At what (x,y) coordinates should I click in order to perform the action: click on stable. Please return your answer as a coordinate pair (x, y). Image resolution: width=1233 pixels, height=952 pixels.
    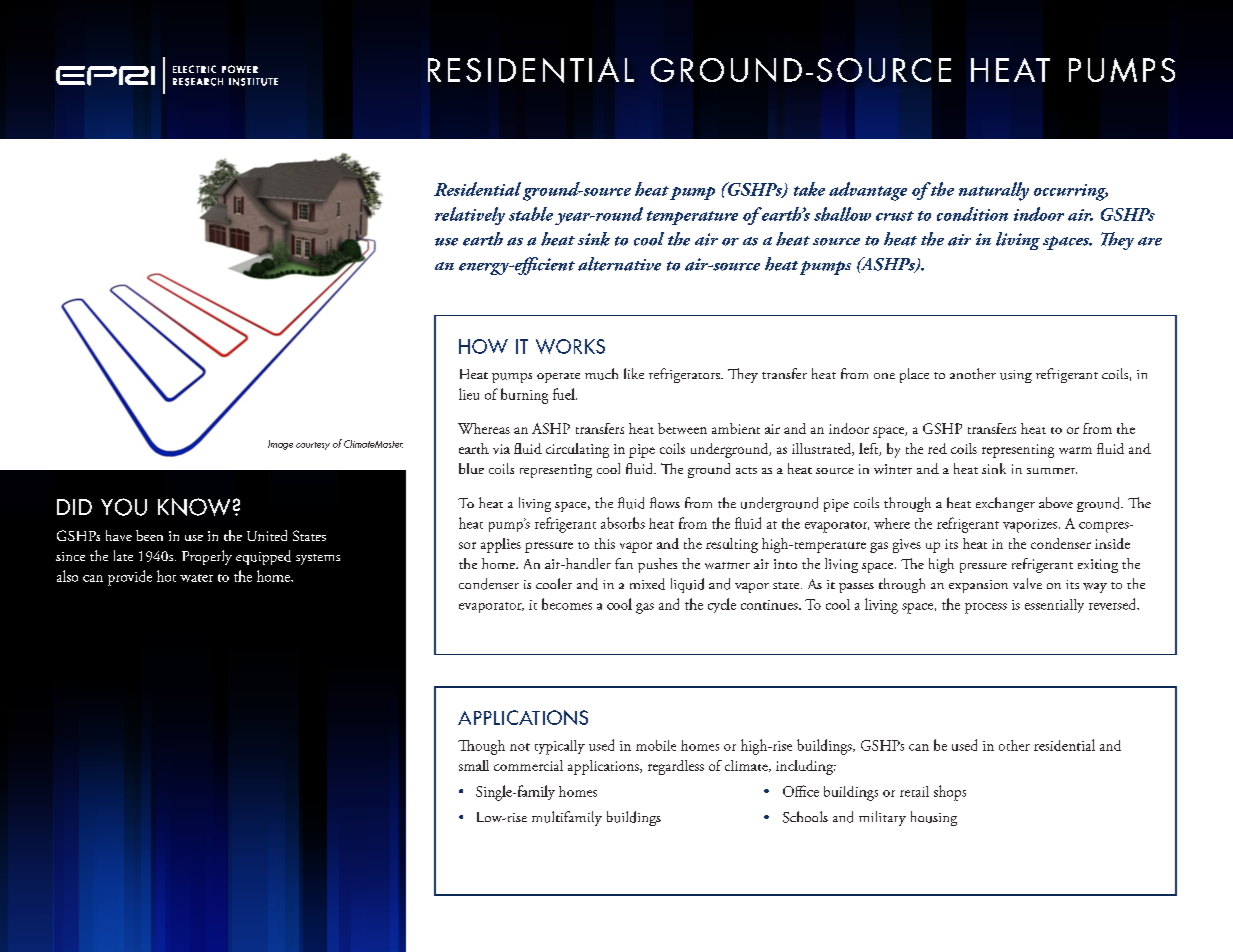
    Looking at the image, I should click on (531, 214).
